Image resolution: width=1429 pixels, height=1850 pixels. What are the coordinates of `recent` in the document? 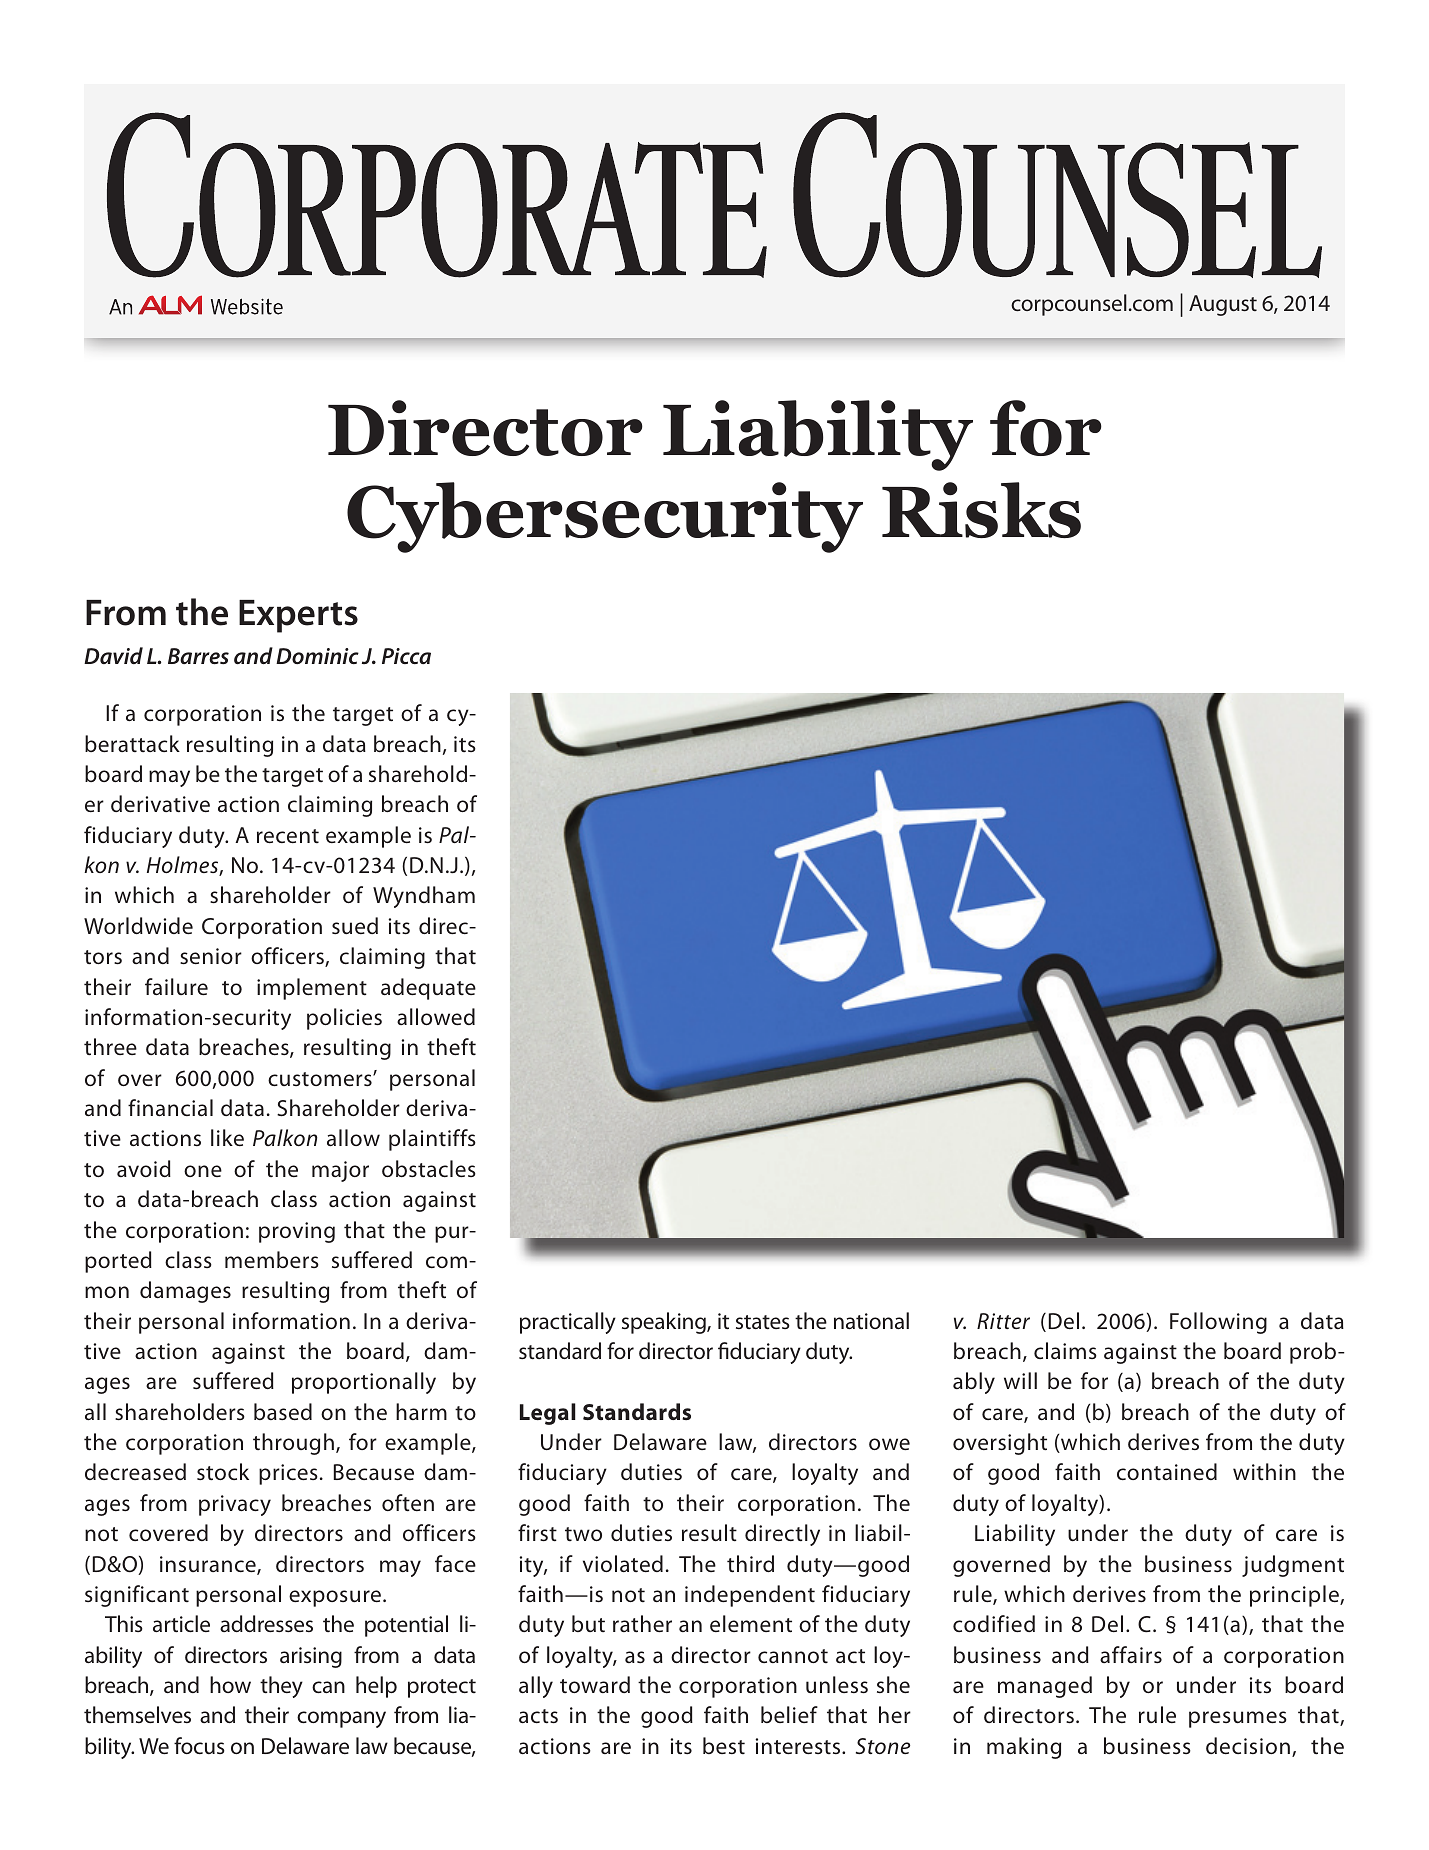 It's located at (288, 836).
